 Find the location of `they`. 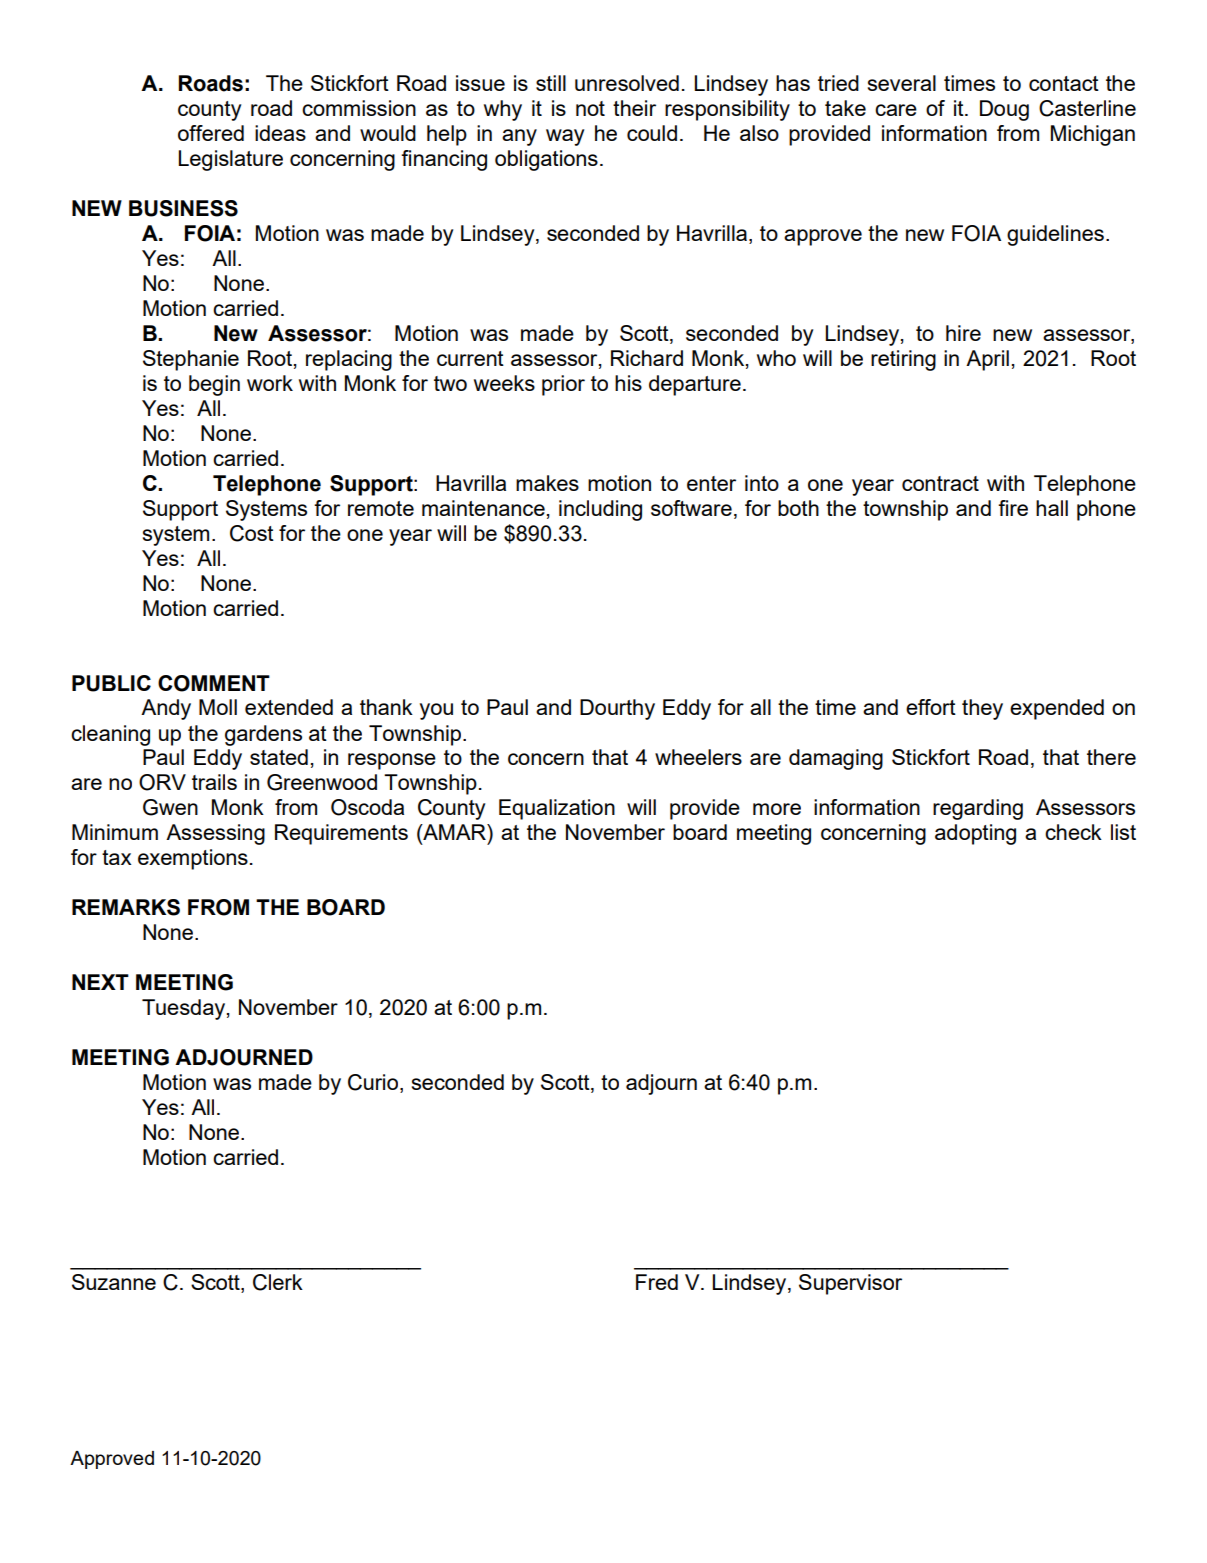

they is located at coordinates (982, 709).
